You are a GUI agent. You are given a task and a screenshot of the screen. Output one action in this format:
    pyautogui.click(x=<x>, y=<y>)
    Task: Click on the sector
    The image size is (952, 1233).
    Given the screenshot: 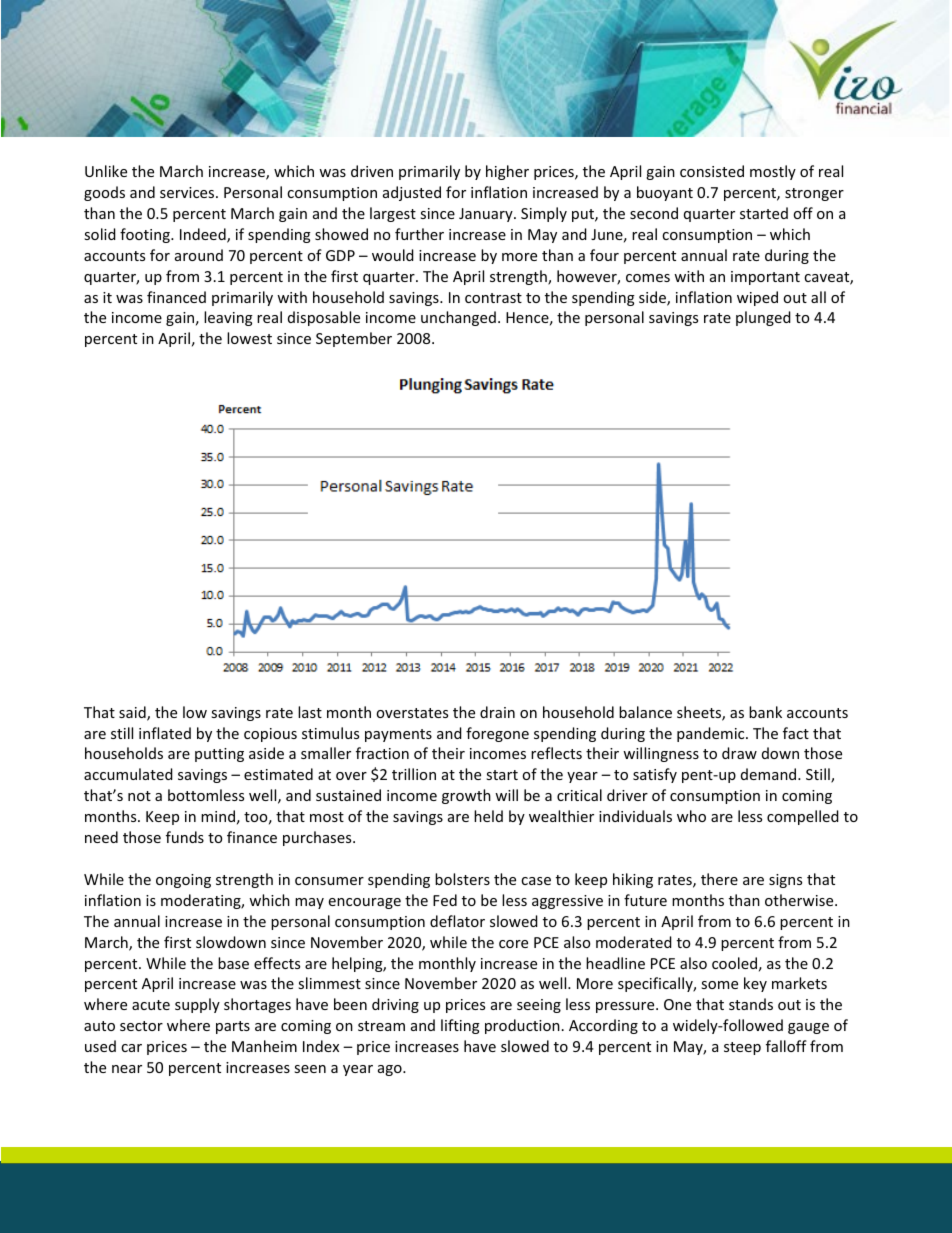 What is the action you would take?
    pyautogui.click(x=141, y=1026)
